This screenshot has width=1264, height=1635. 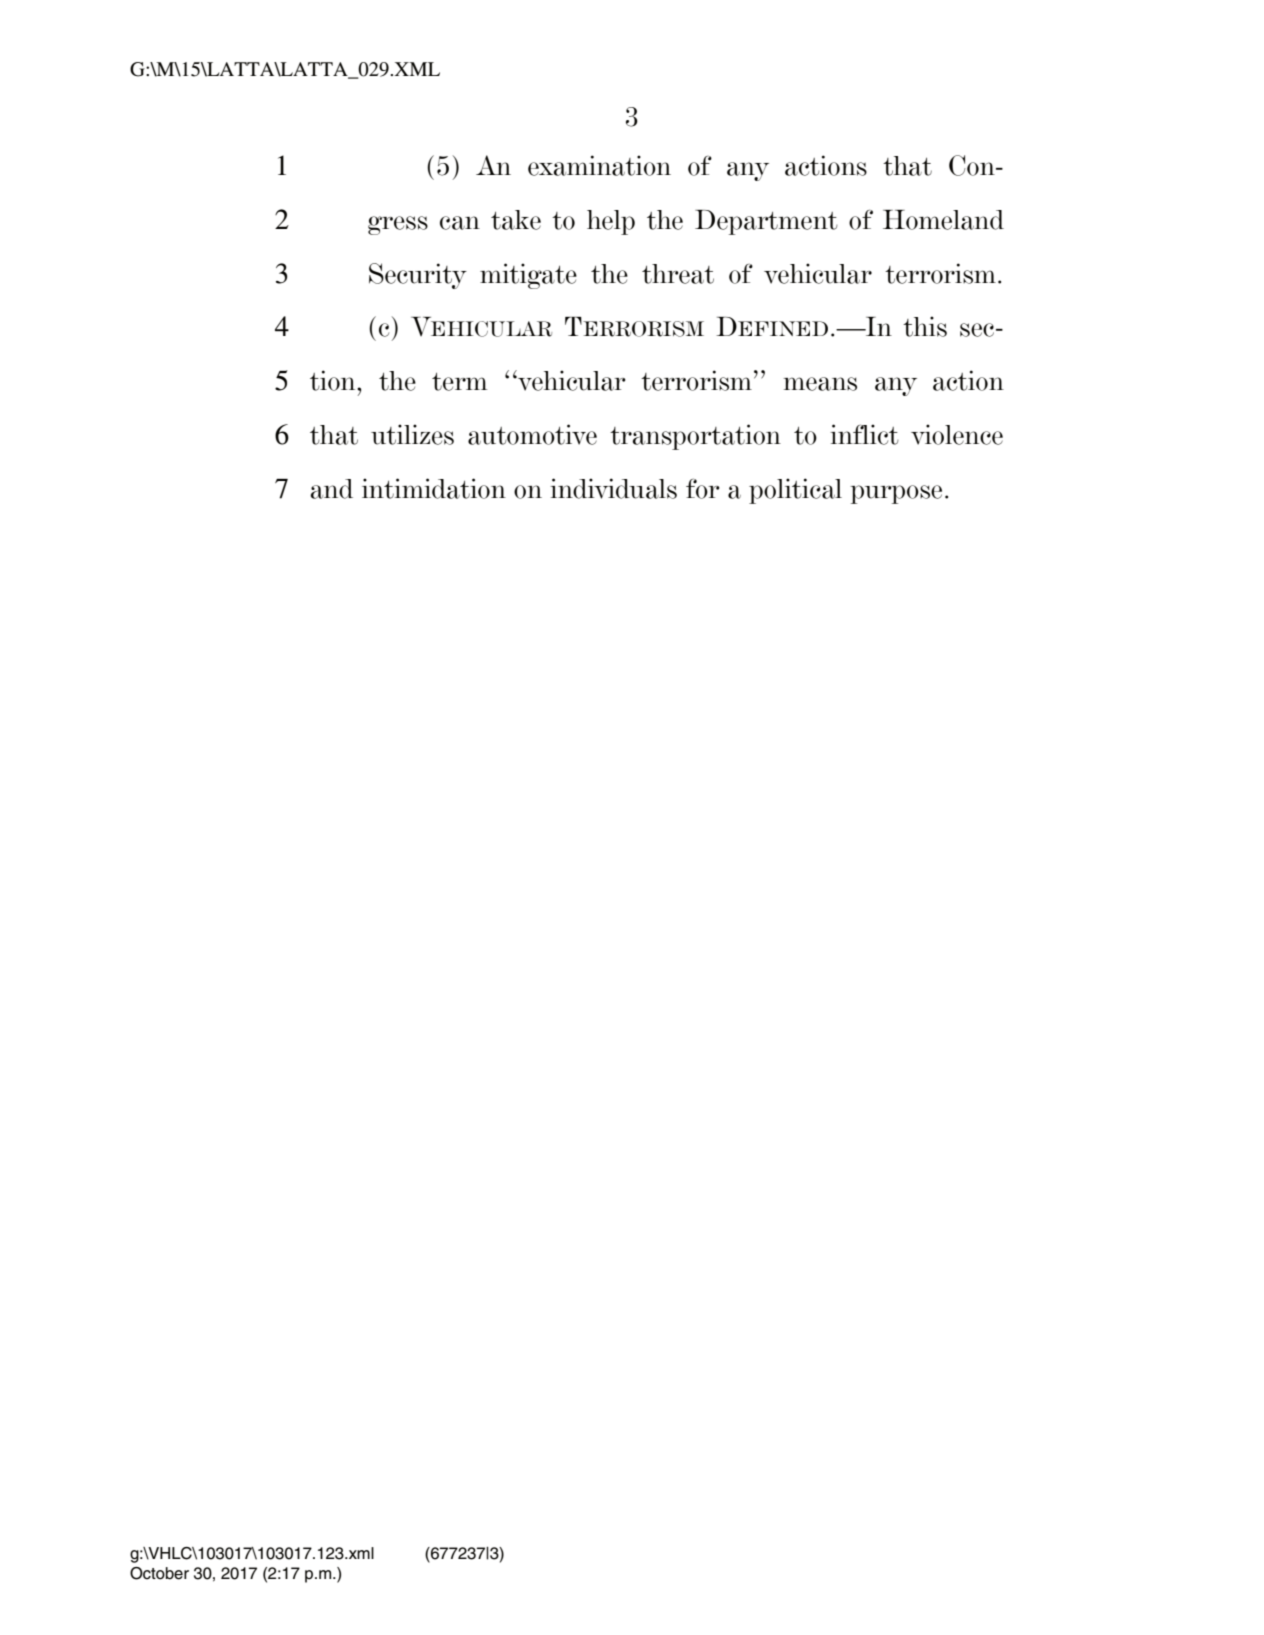 What do you see at coordinates (925, 326) in the screenshot?
I see `this` at bounding box center [925, 326].
